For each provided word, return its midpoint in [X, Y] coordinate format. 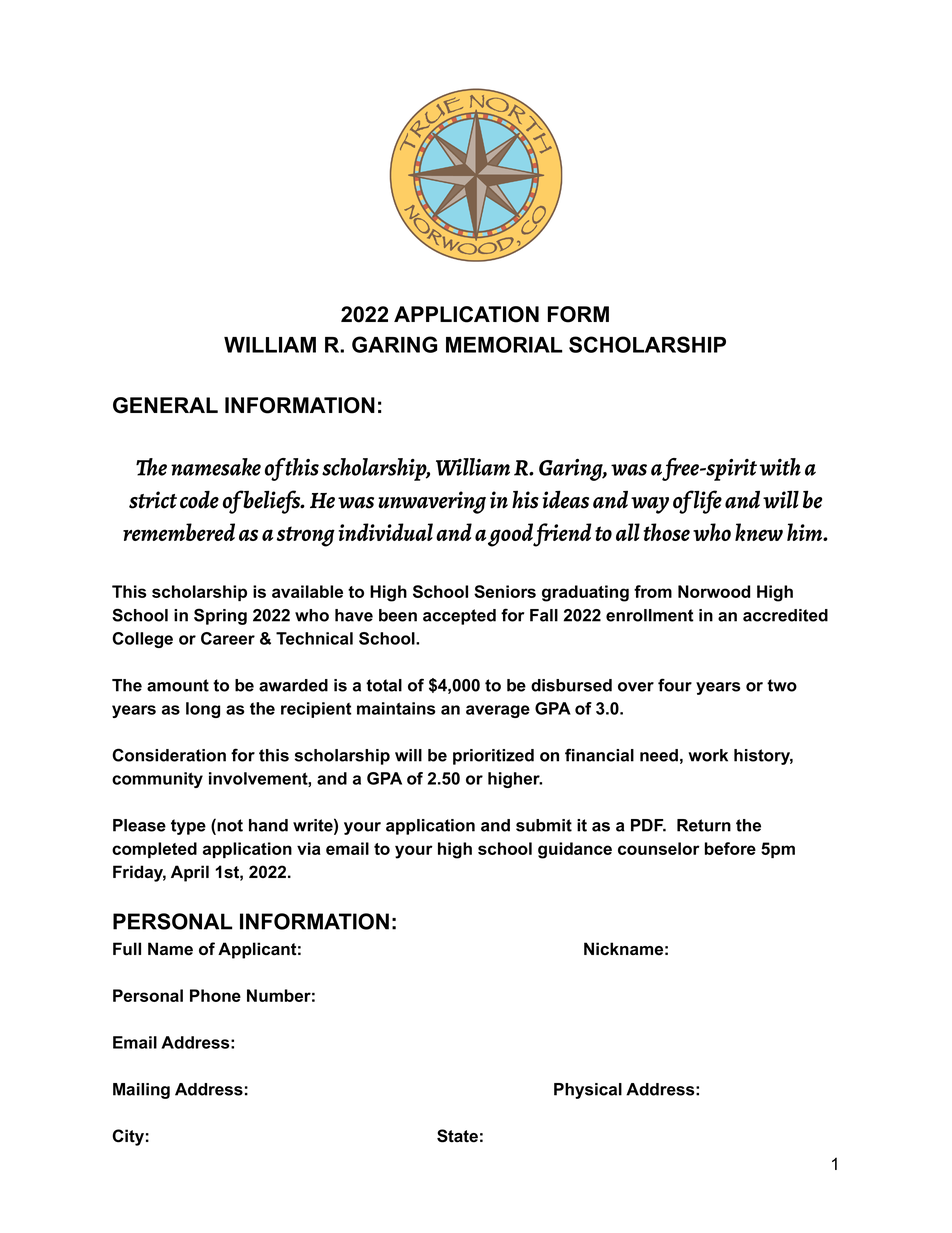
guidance [575, 850]
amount [178, 685]
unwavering [432, 502]
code [199, 499]
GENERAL [165, 405]
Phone [215, 995]
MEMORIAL [504, 344]
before [730, 848]
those [667, 532]
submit [544, 825]
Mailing [141, 1091]
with [780, 467]
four [675, 685]
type [188, 827]
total [384, 685]
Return [704, 825]
